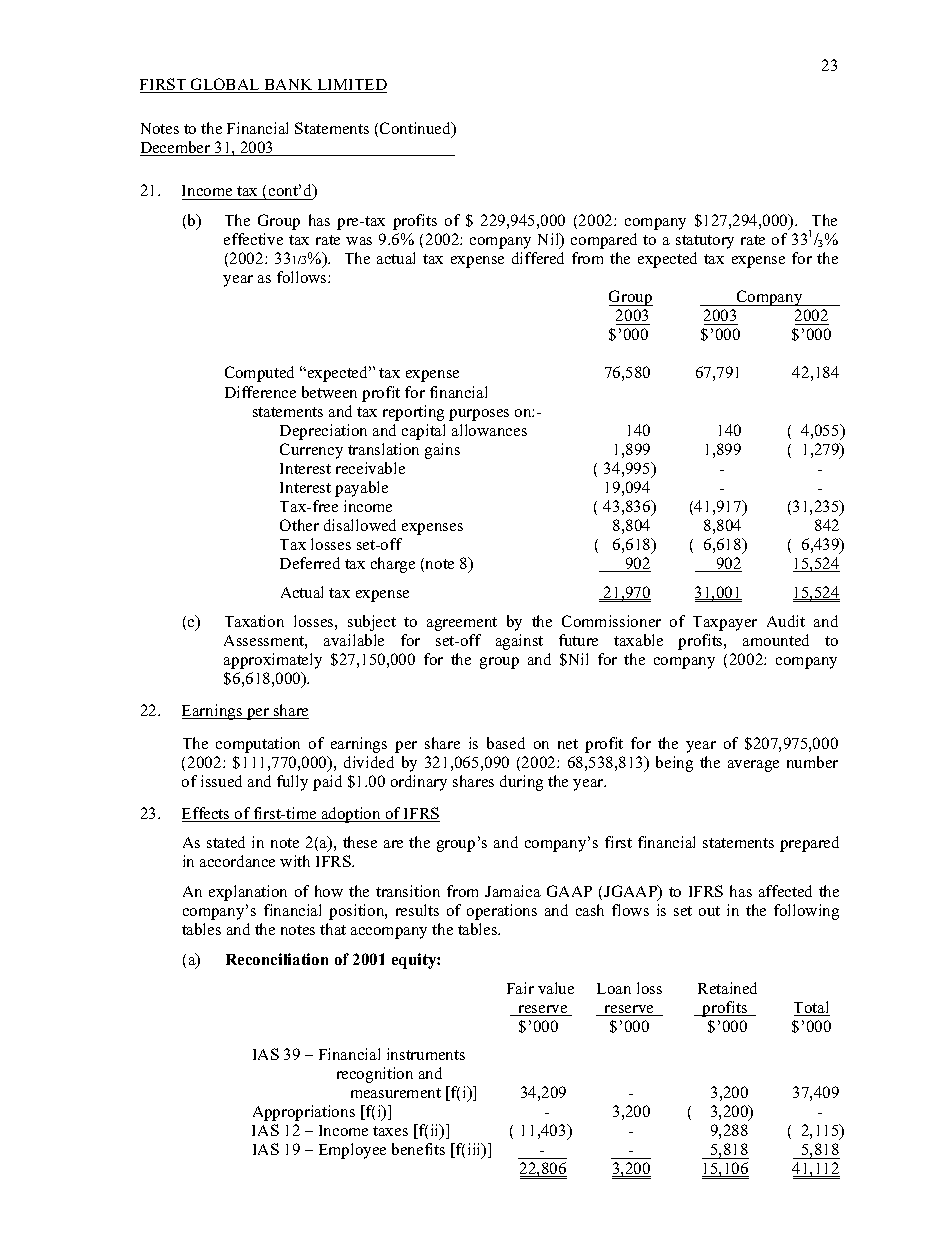  I want to click on GLOBAL, so click(225, 85).
